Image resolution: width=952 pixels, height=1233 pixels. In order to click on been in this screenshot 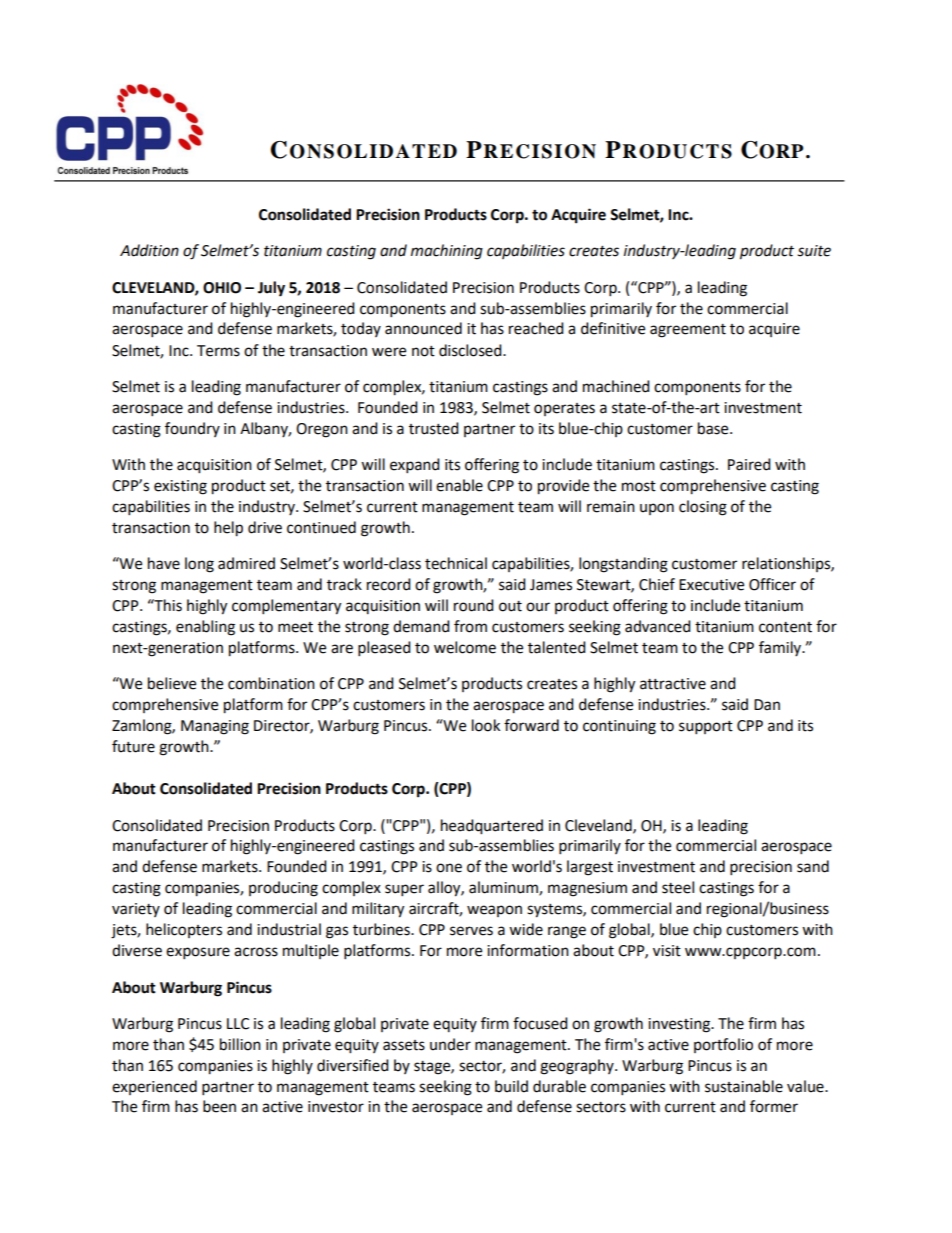, I will do `click(219, 1106)`.
